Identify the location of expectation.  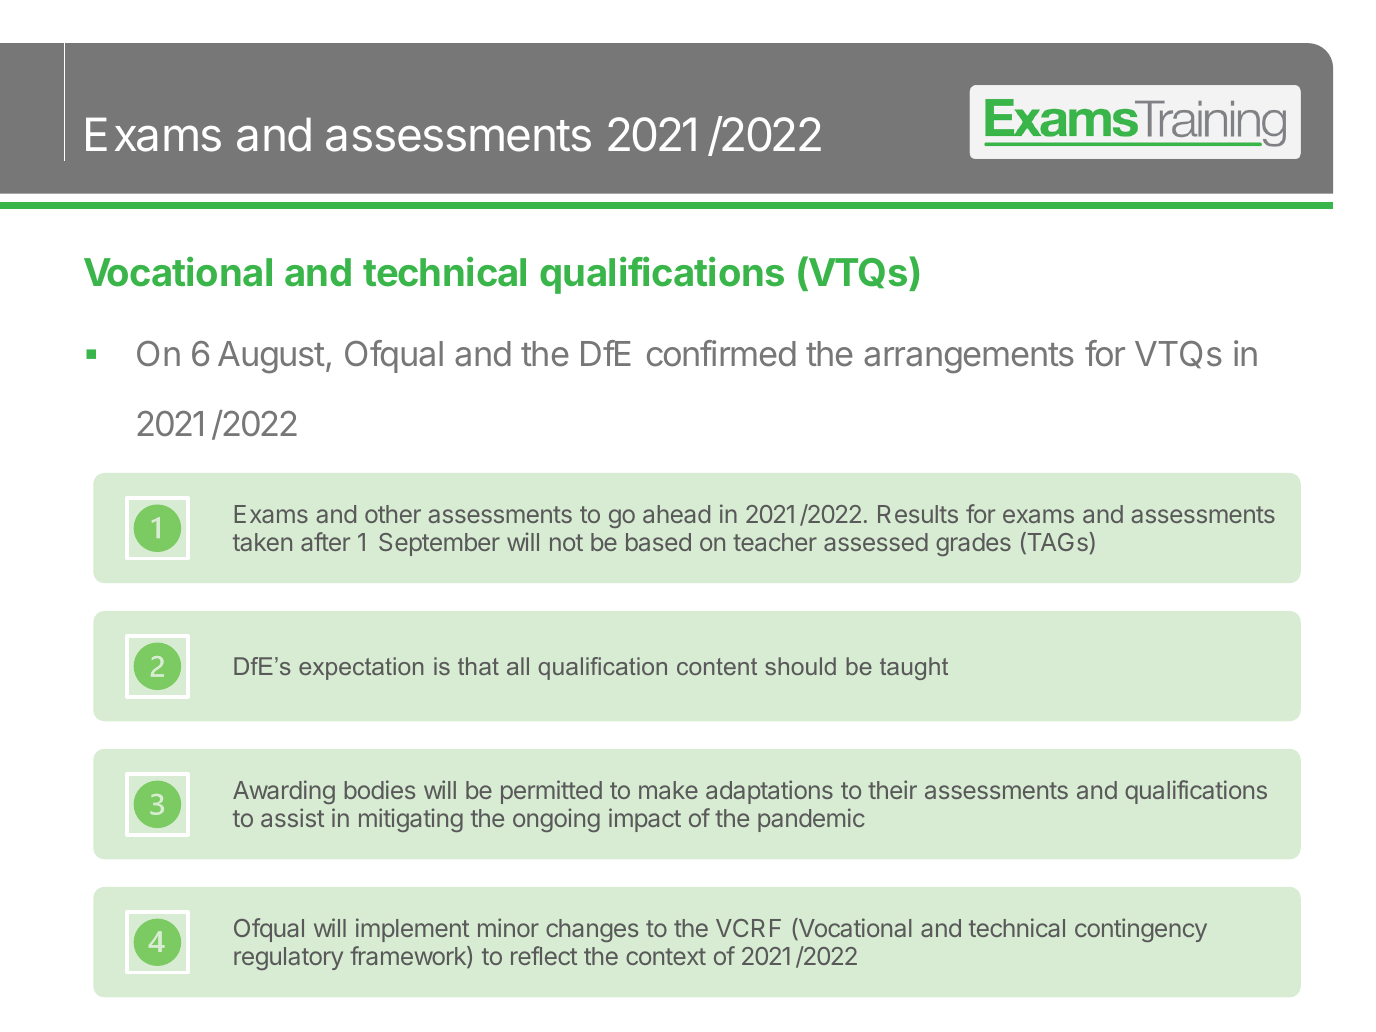
(361, 668).
